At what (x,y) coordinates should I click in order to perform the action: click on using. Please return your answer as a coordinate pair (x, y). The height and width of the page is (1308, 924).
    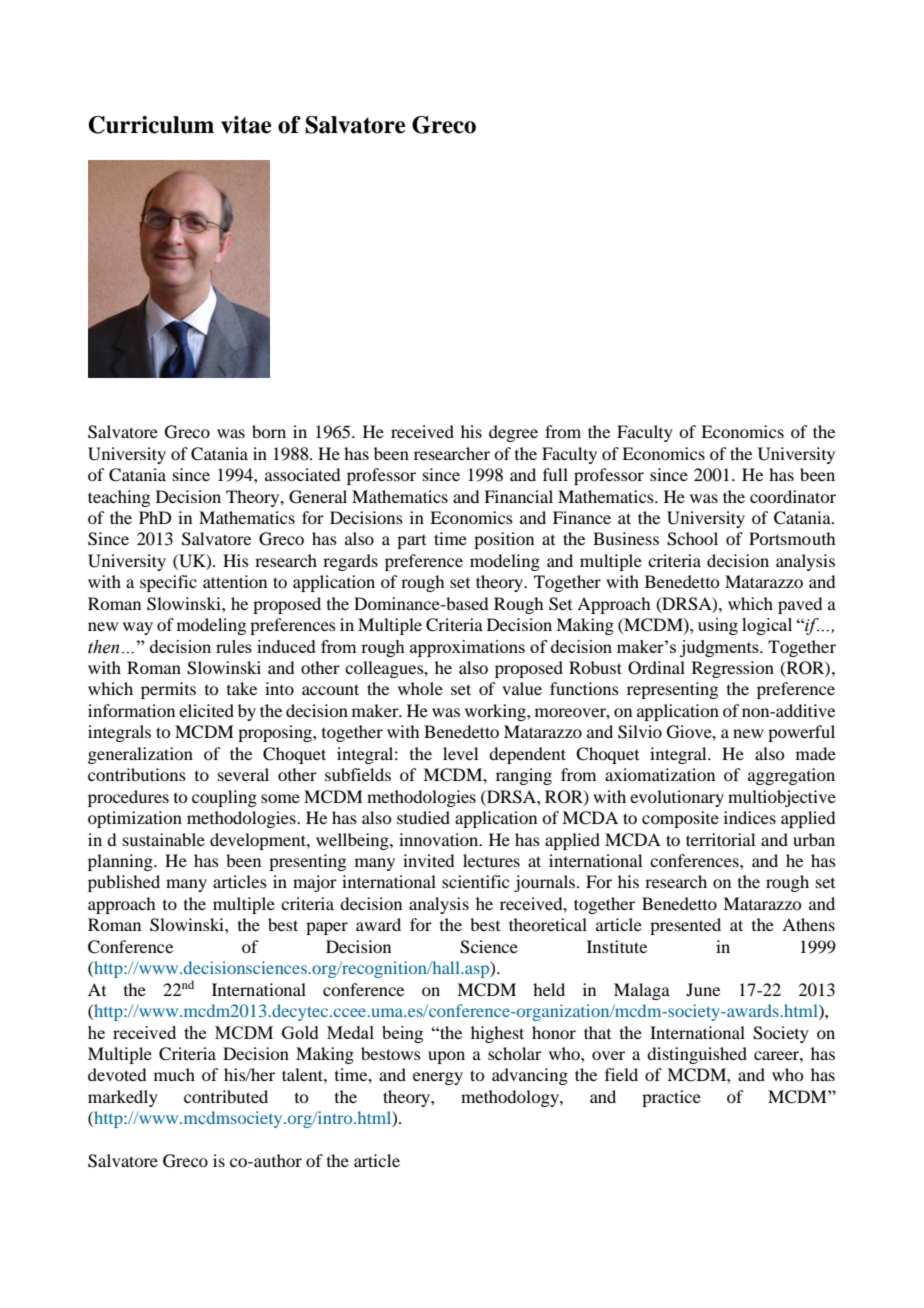
    Looking at the image, I should click on (718, 626).
